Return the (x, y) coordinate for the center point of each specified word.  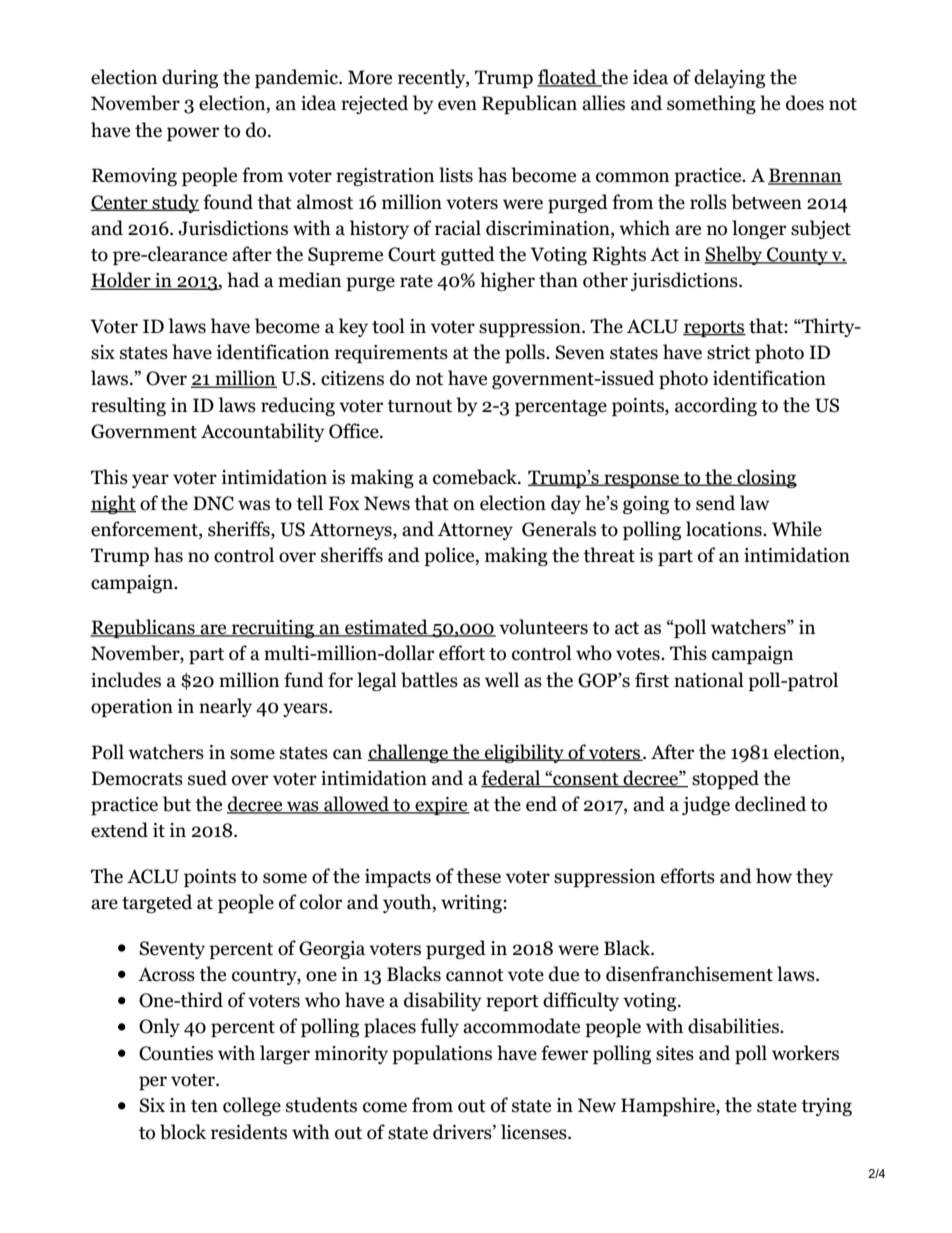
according (716, 406)
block (183, 1132)
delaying (729, 78)
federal (512, 779)
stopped (725, 779)
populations (442, 1054)
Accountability (263, 432)
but (177, 804)
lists (456, 175)
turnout (419, 406)
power (193, 134)
